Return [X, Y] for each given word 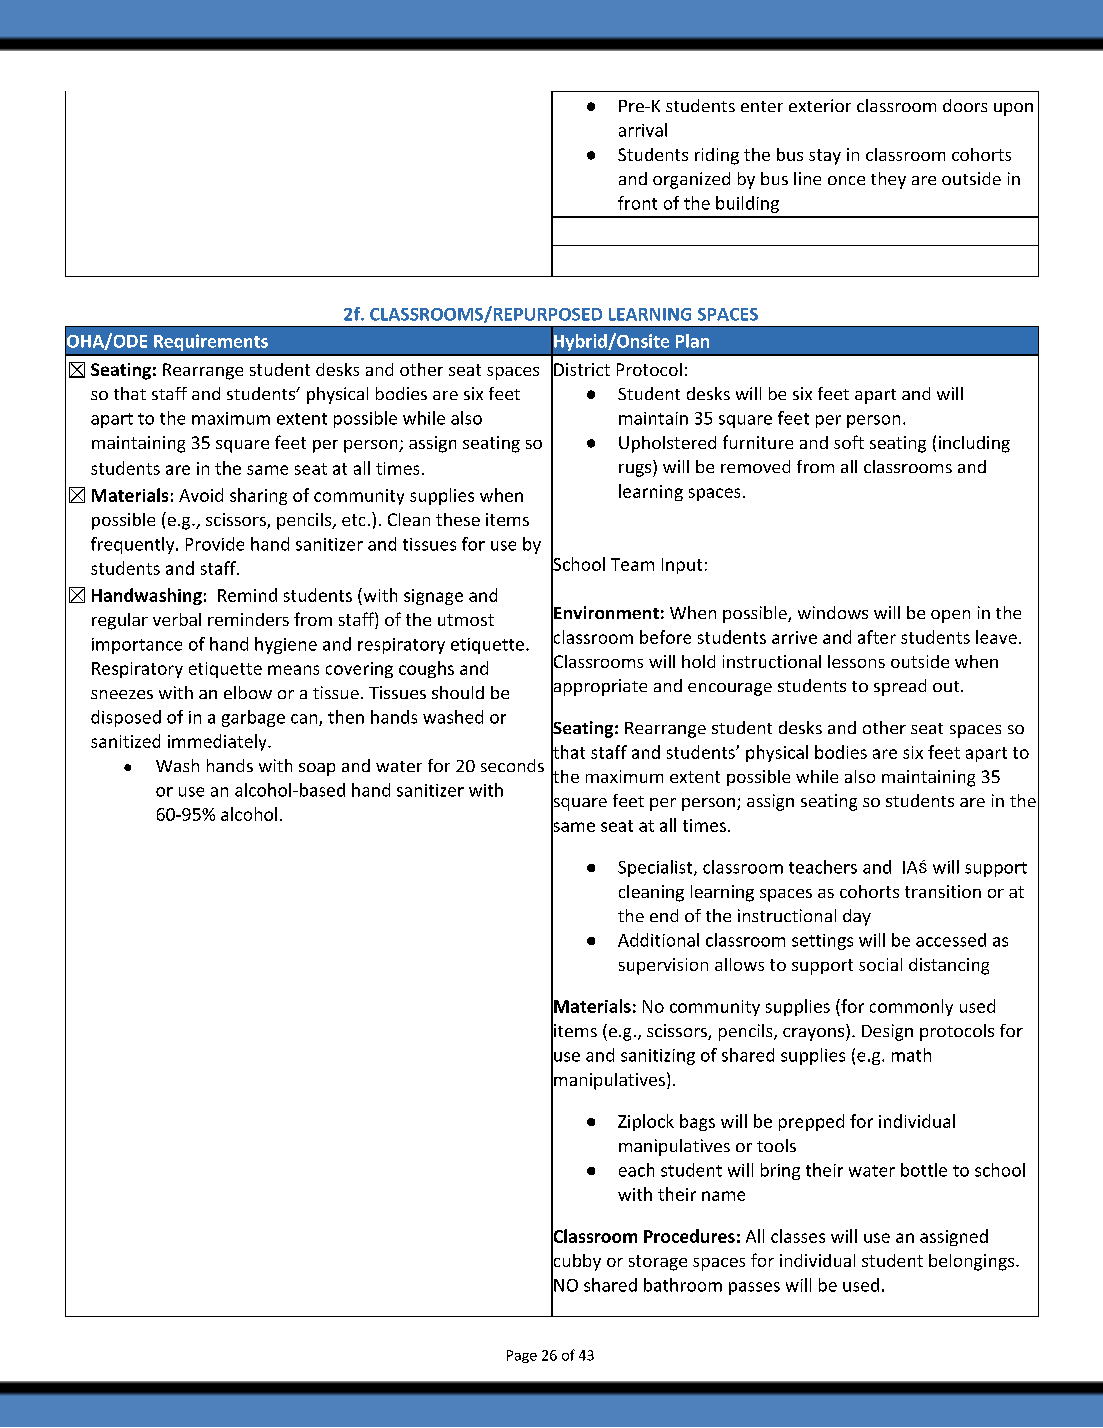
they [888, 180]
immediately [218, 742]
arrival [643, 130]
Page [522, 1356]
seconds [512, 765]
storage [658, 1263]
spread [900, 687]
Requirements [211, 342]
